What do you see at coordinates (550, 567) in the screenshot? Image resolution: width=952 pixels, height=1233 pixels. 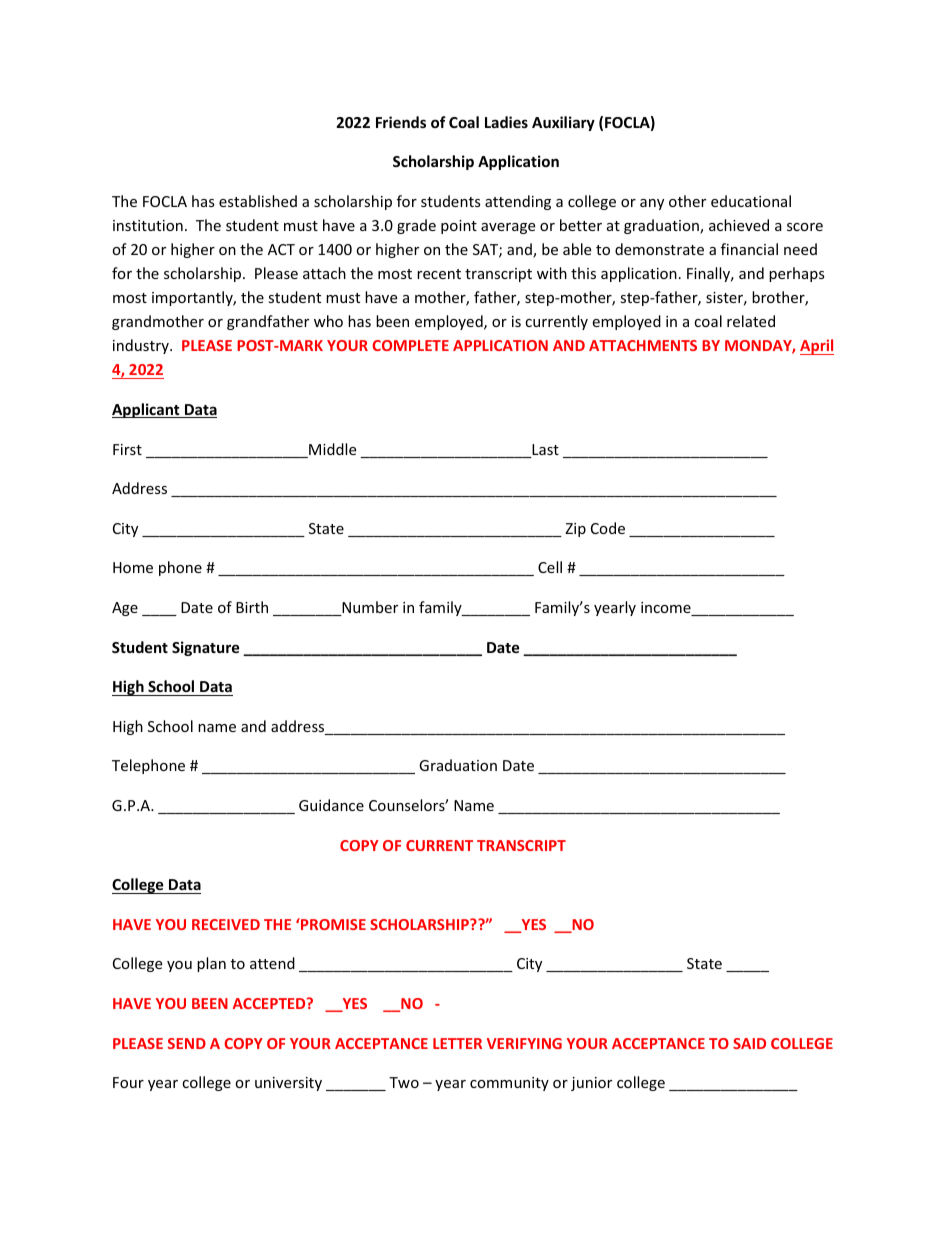 I see `Cell` at bounding box center [550, 567].
